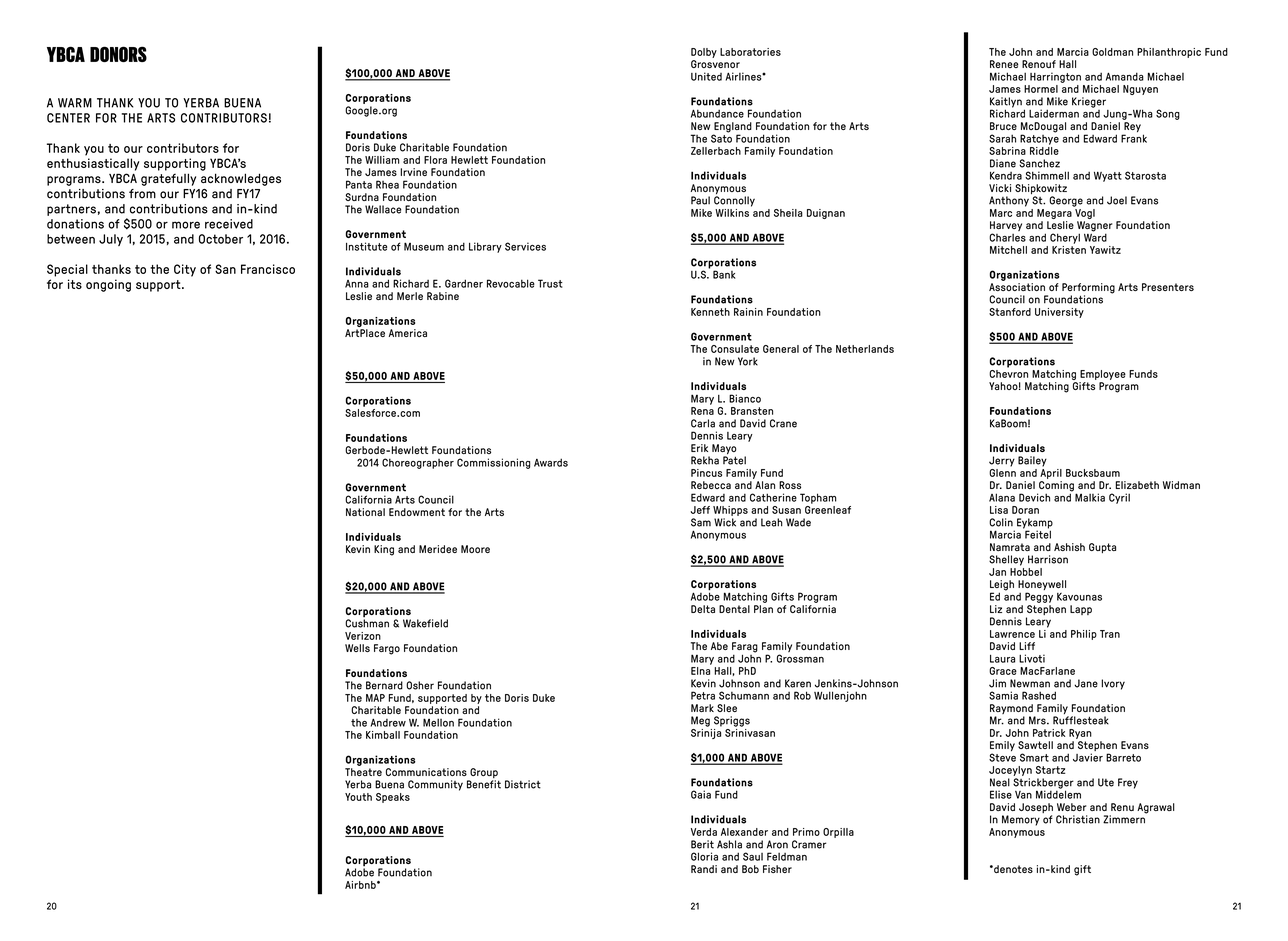 The height and width of the screenshot is (941, 1288). I want to click on Kenneth, so click(710, 312).
